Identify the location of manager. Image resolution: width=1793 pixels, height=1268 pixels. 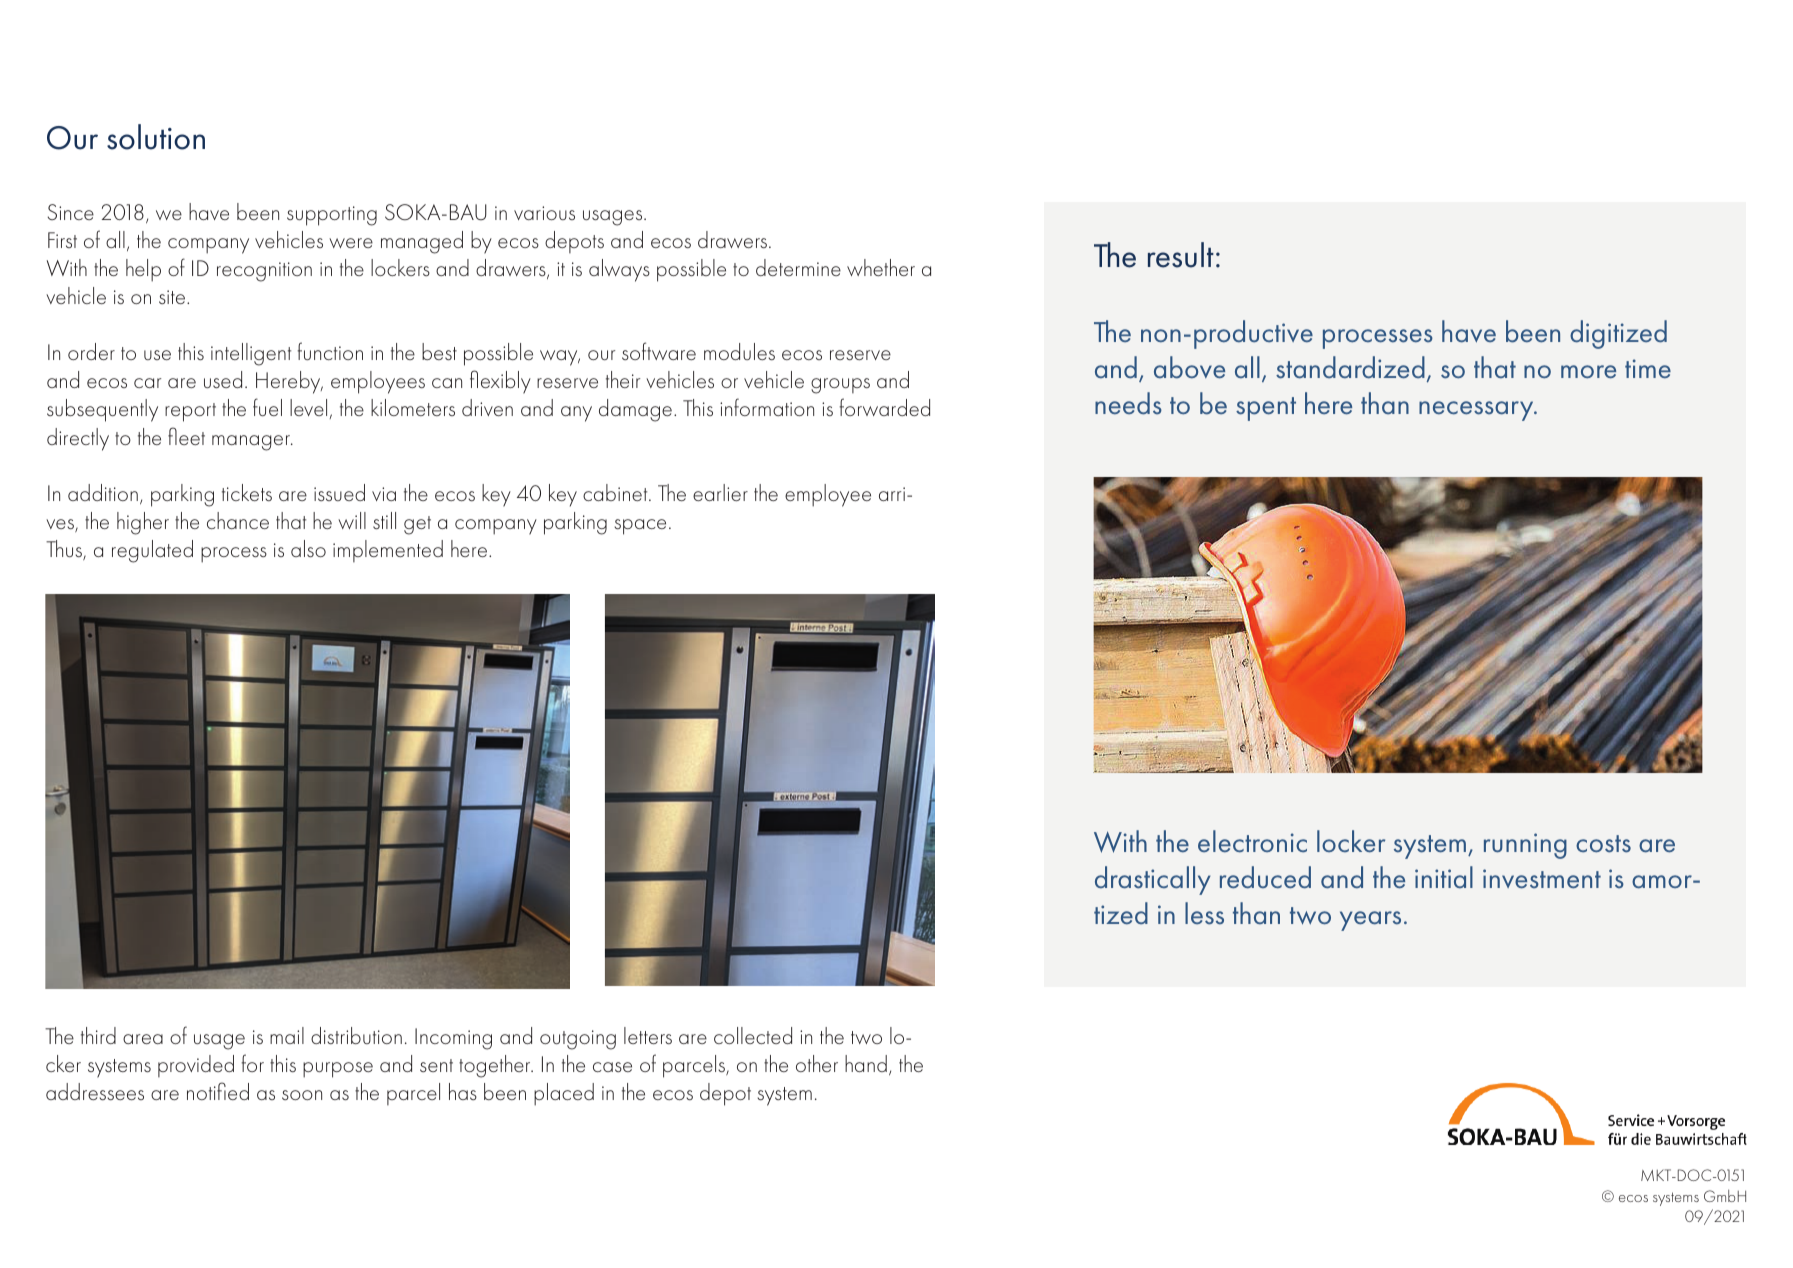
(252, 443).
